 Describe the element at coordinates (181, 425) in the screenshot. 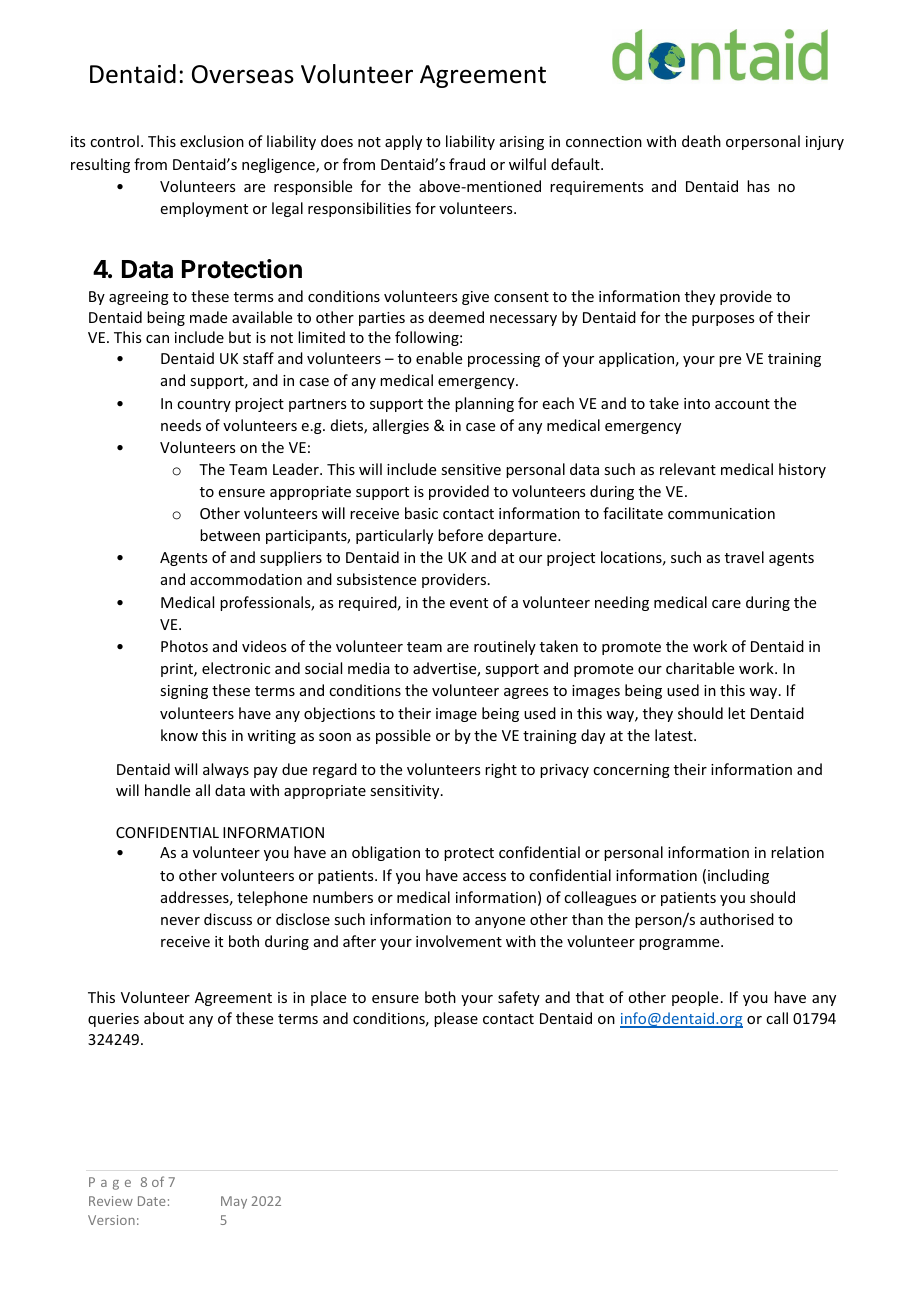

I see `needs` at that location.
